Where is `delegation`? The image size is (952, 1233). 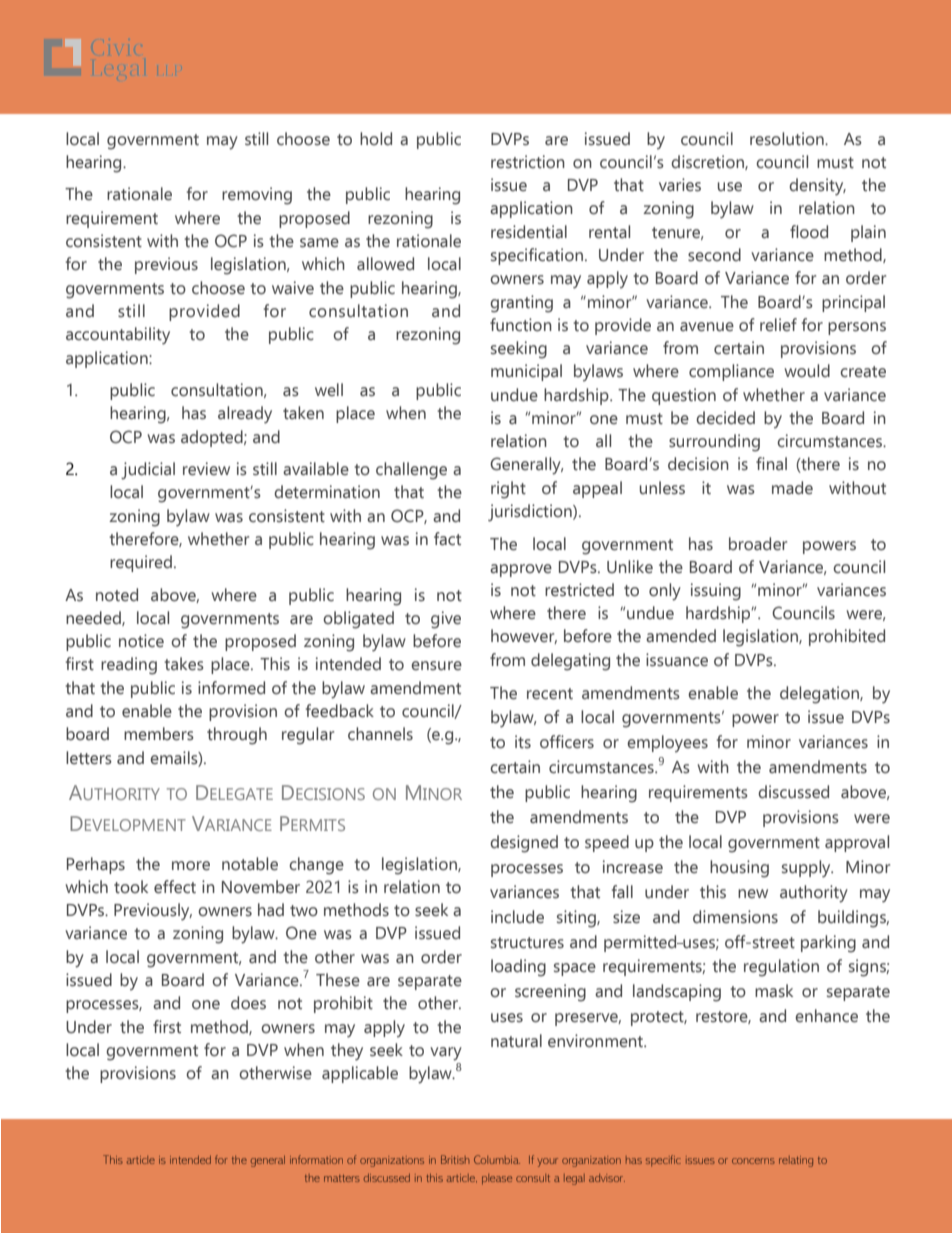
delegation is located at coordinates (820, 695).
